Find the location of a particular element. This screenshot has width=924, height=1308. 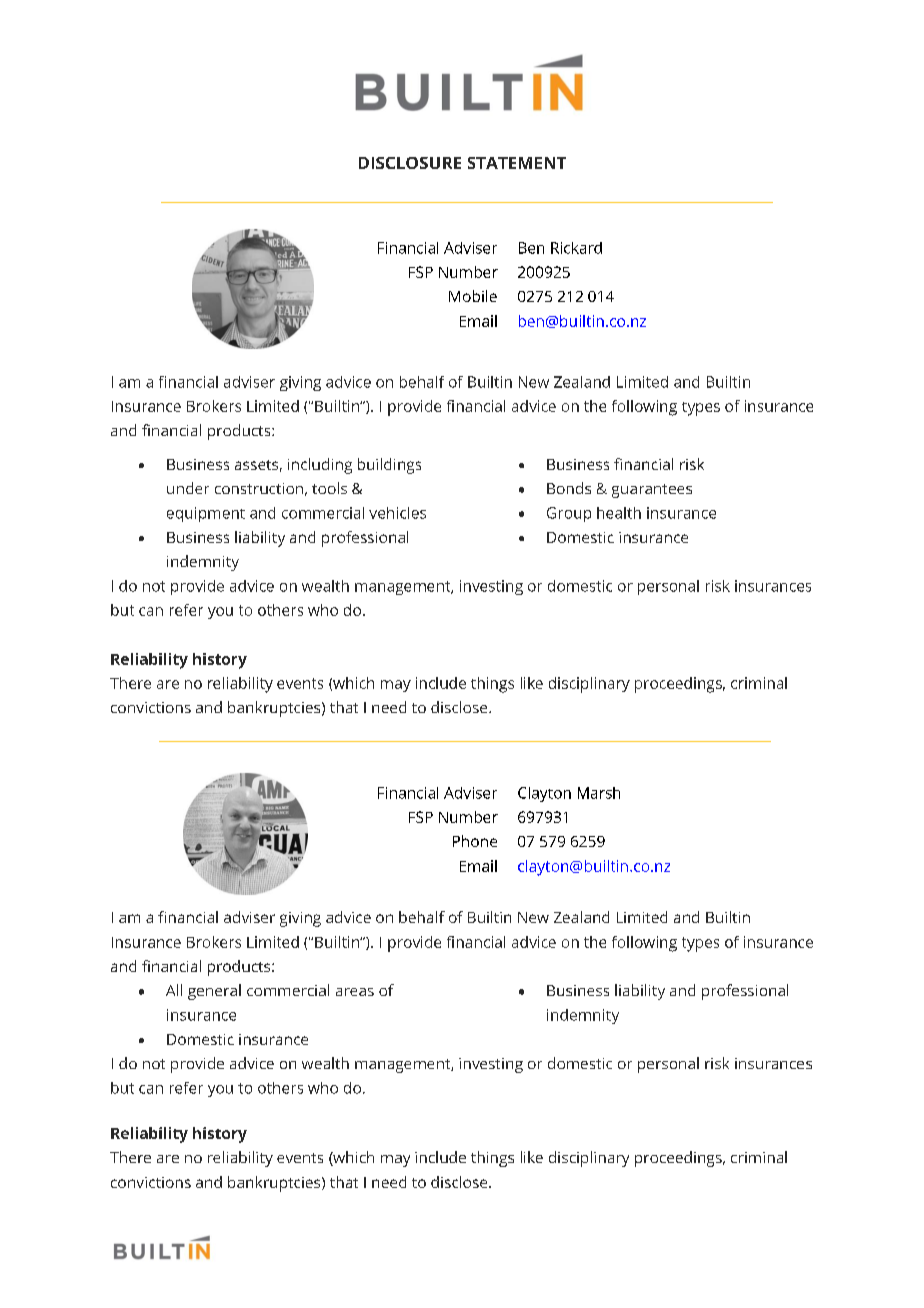

buildings is located at coordinates (389, 466).
